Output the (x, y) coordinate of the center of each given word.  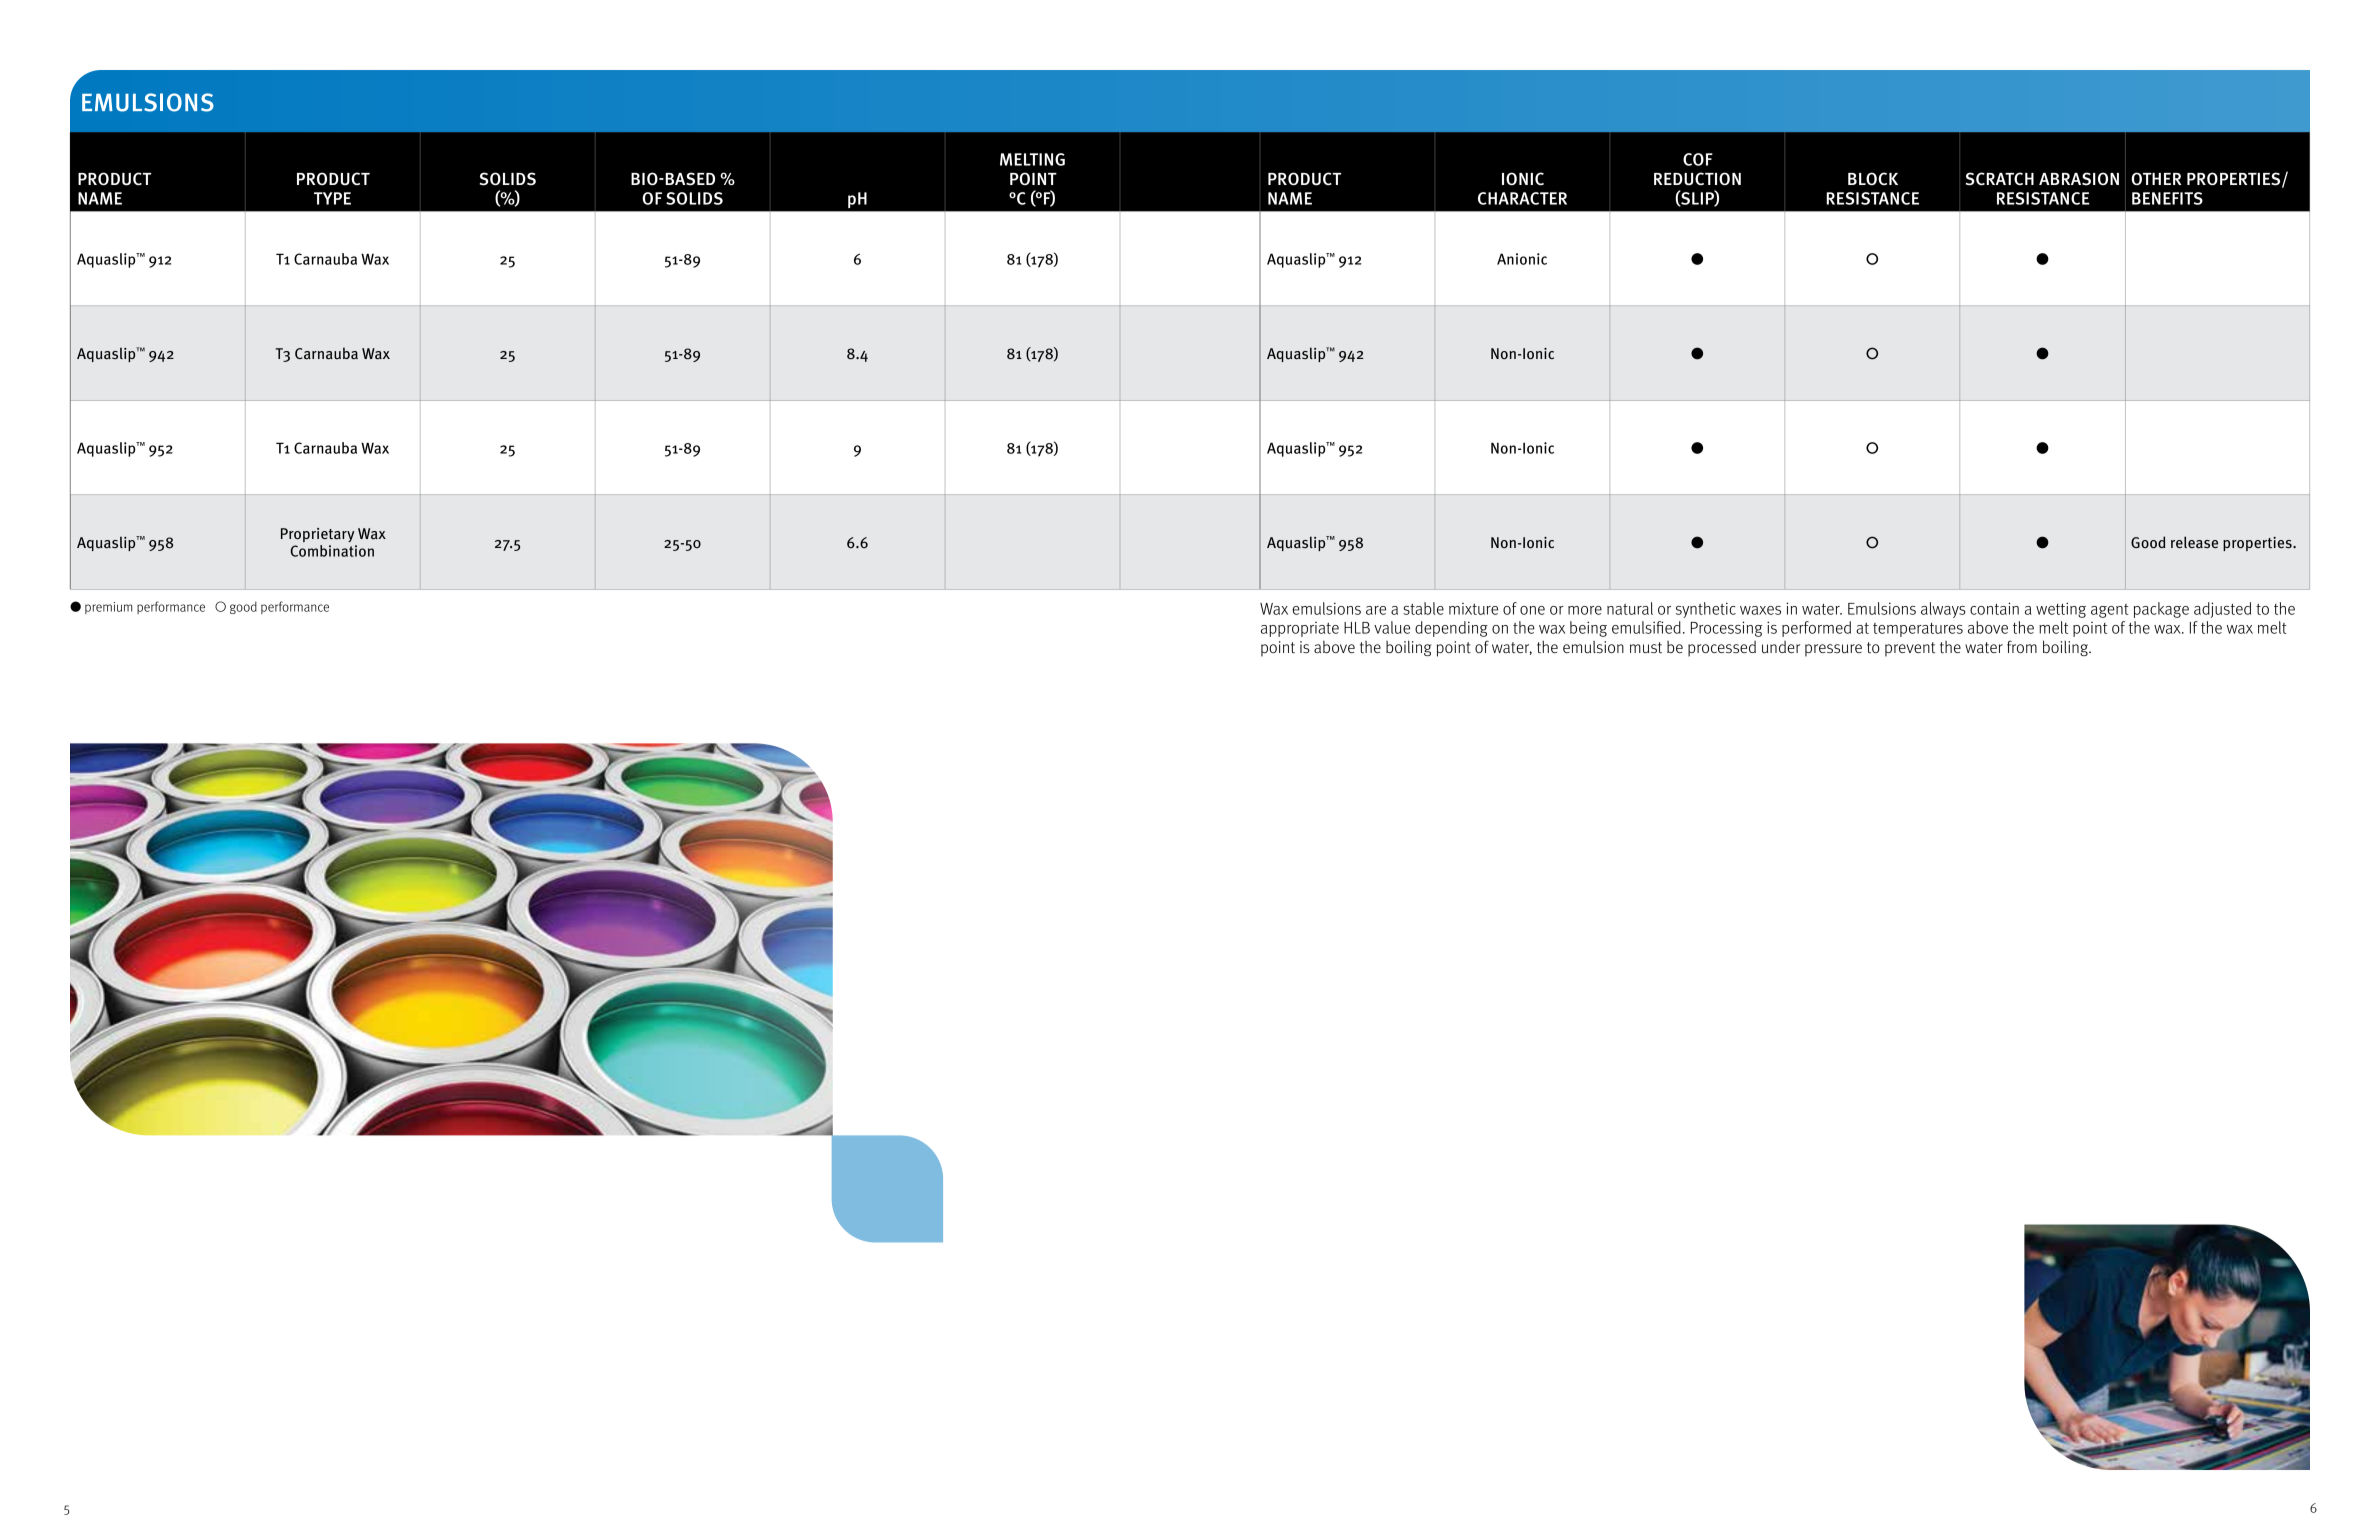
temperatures (1918, 630)
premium (108, 608)
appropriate (1300, 629)
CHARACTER (1522, 198)
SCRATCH (2000, 179)
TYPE (332, 198)
